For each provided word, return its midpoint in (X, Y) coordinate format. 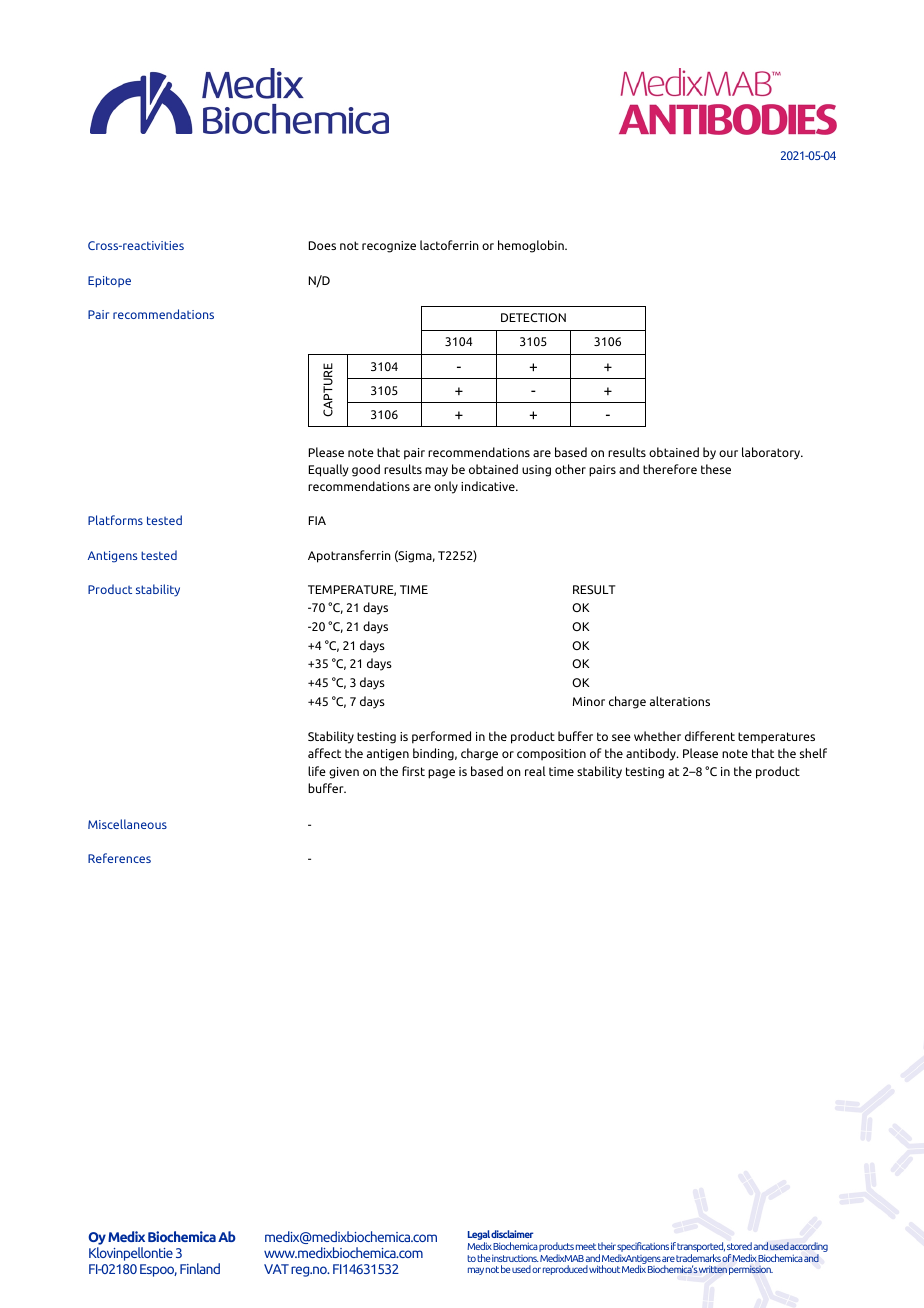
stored (739, 1246)
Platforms (115, 520)
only (446, 487)
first (413, 771)
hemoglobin (532, 246)
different (710, 736)
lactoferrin (449, 245)
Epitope (109, 282)
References (119, 858)
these (716, 469)
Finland (200, 1268)
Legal (479, 1236)
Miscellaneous (127, 824)
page (441, 774)
